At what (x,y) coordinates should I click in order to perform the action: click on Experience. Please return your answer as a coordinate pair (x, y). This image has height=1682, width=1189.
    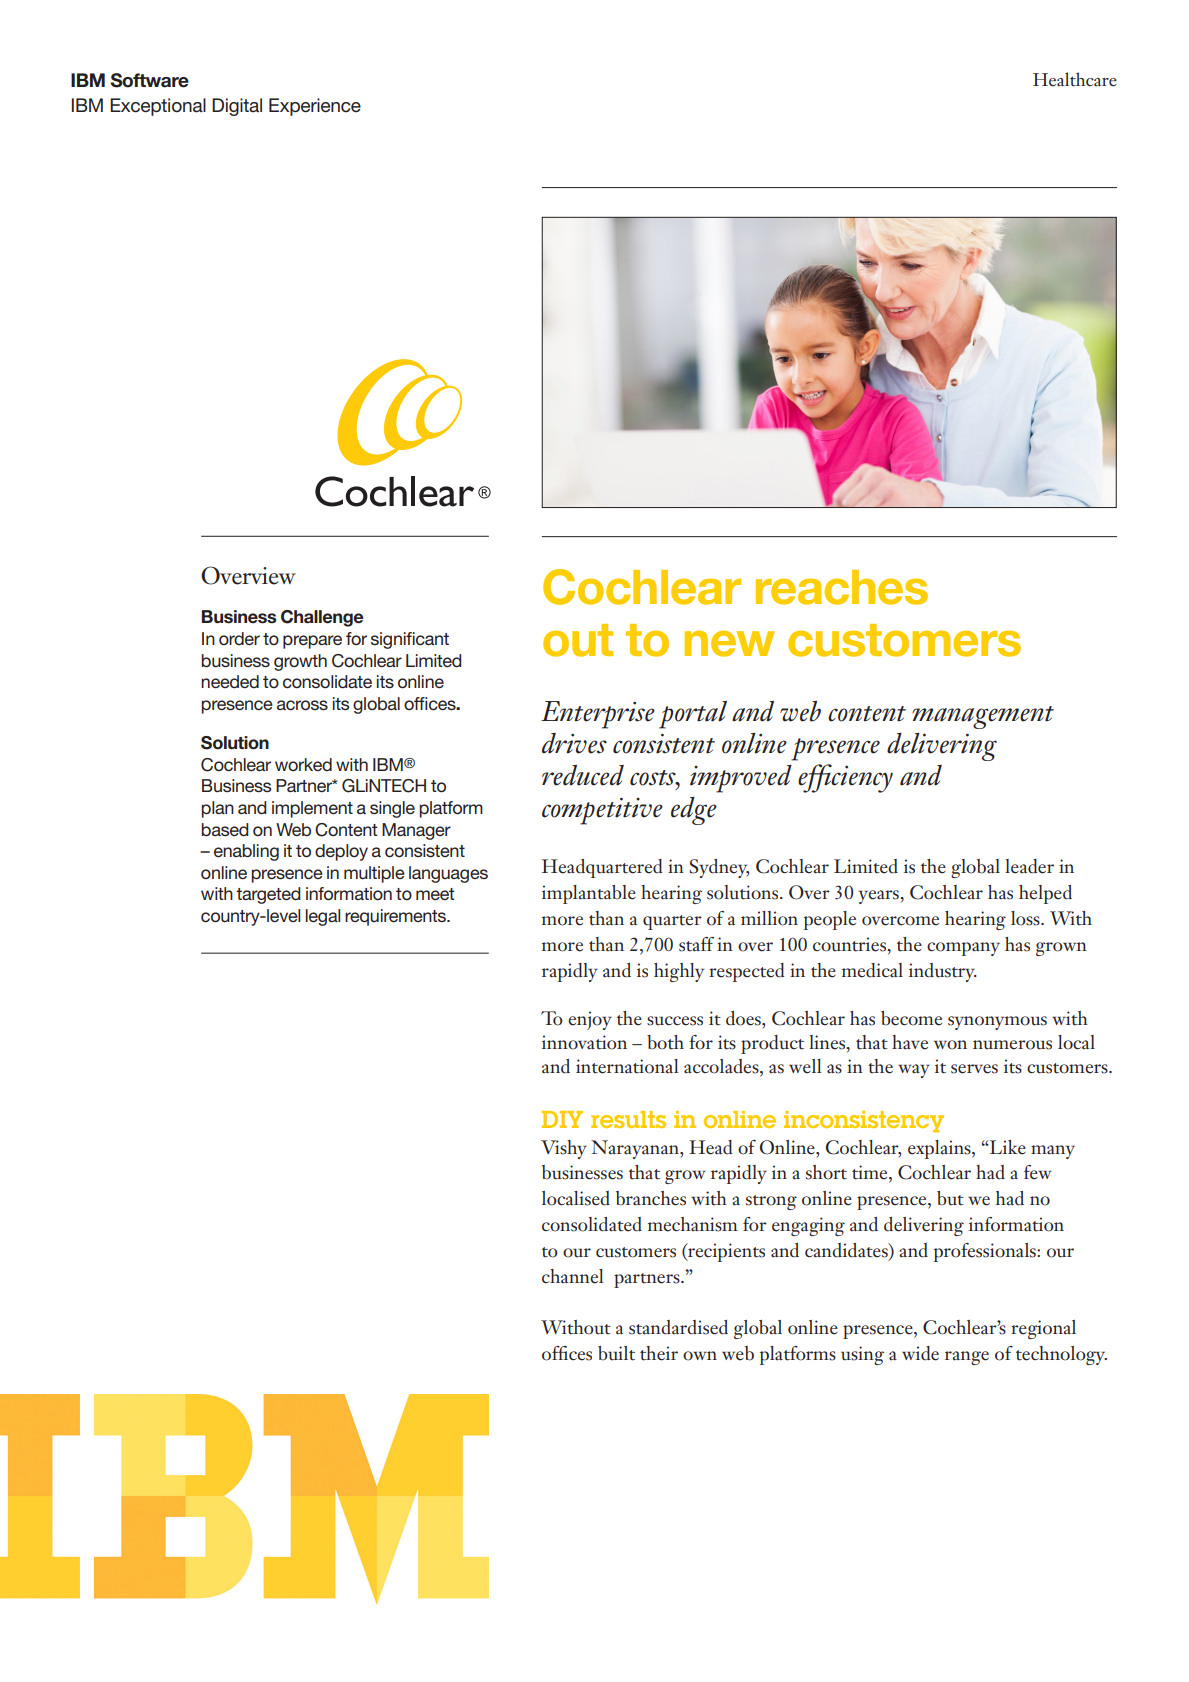
    Looking at the image, I should click on (315, 107).
